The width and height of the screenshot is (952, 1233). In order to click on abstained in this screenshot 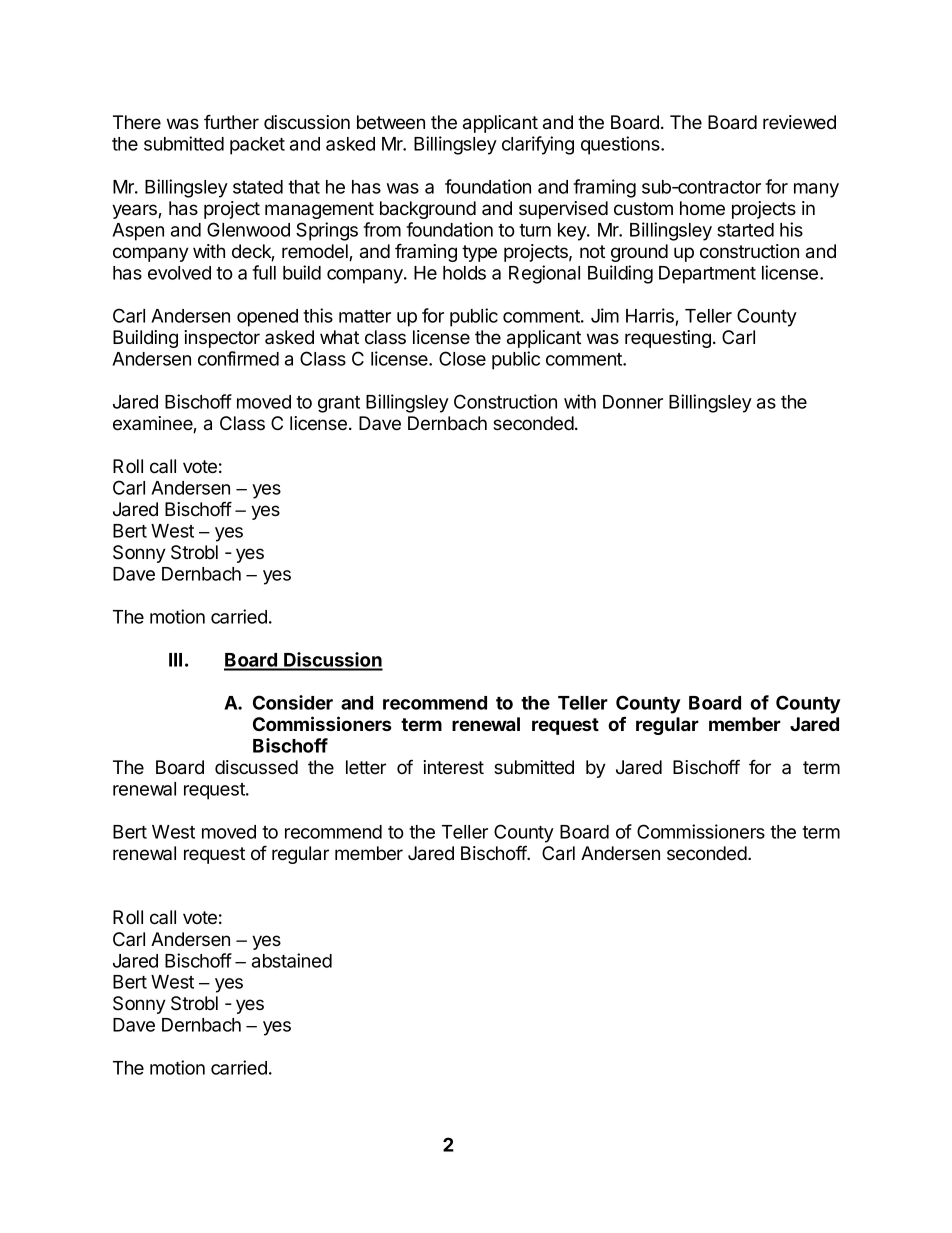, I will do `click(292, 960)`.
